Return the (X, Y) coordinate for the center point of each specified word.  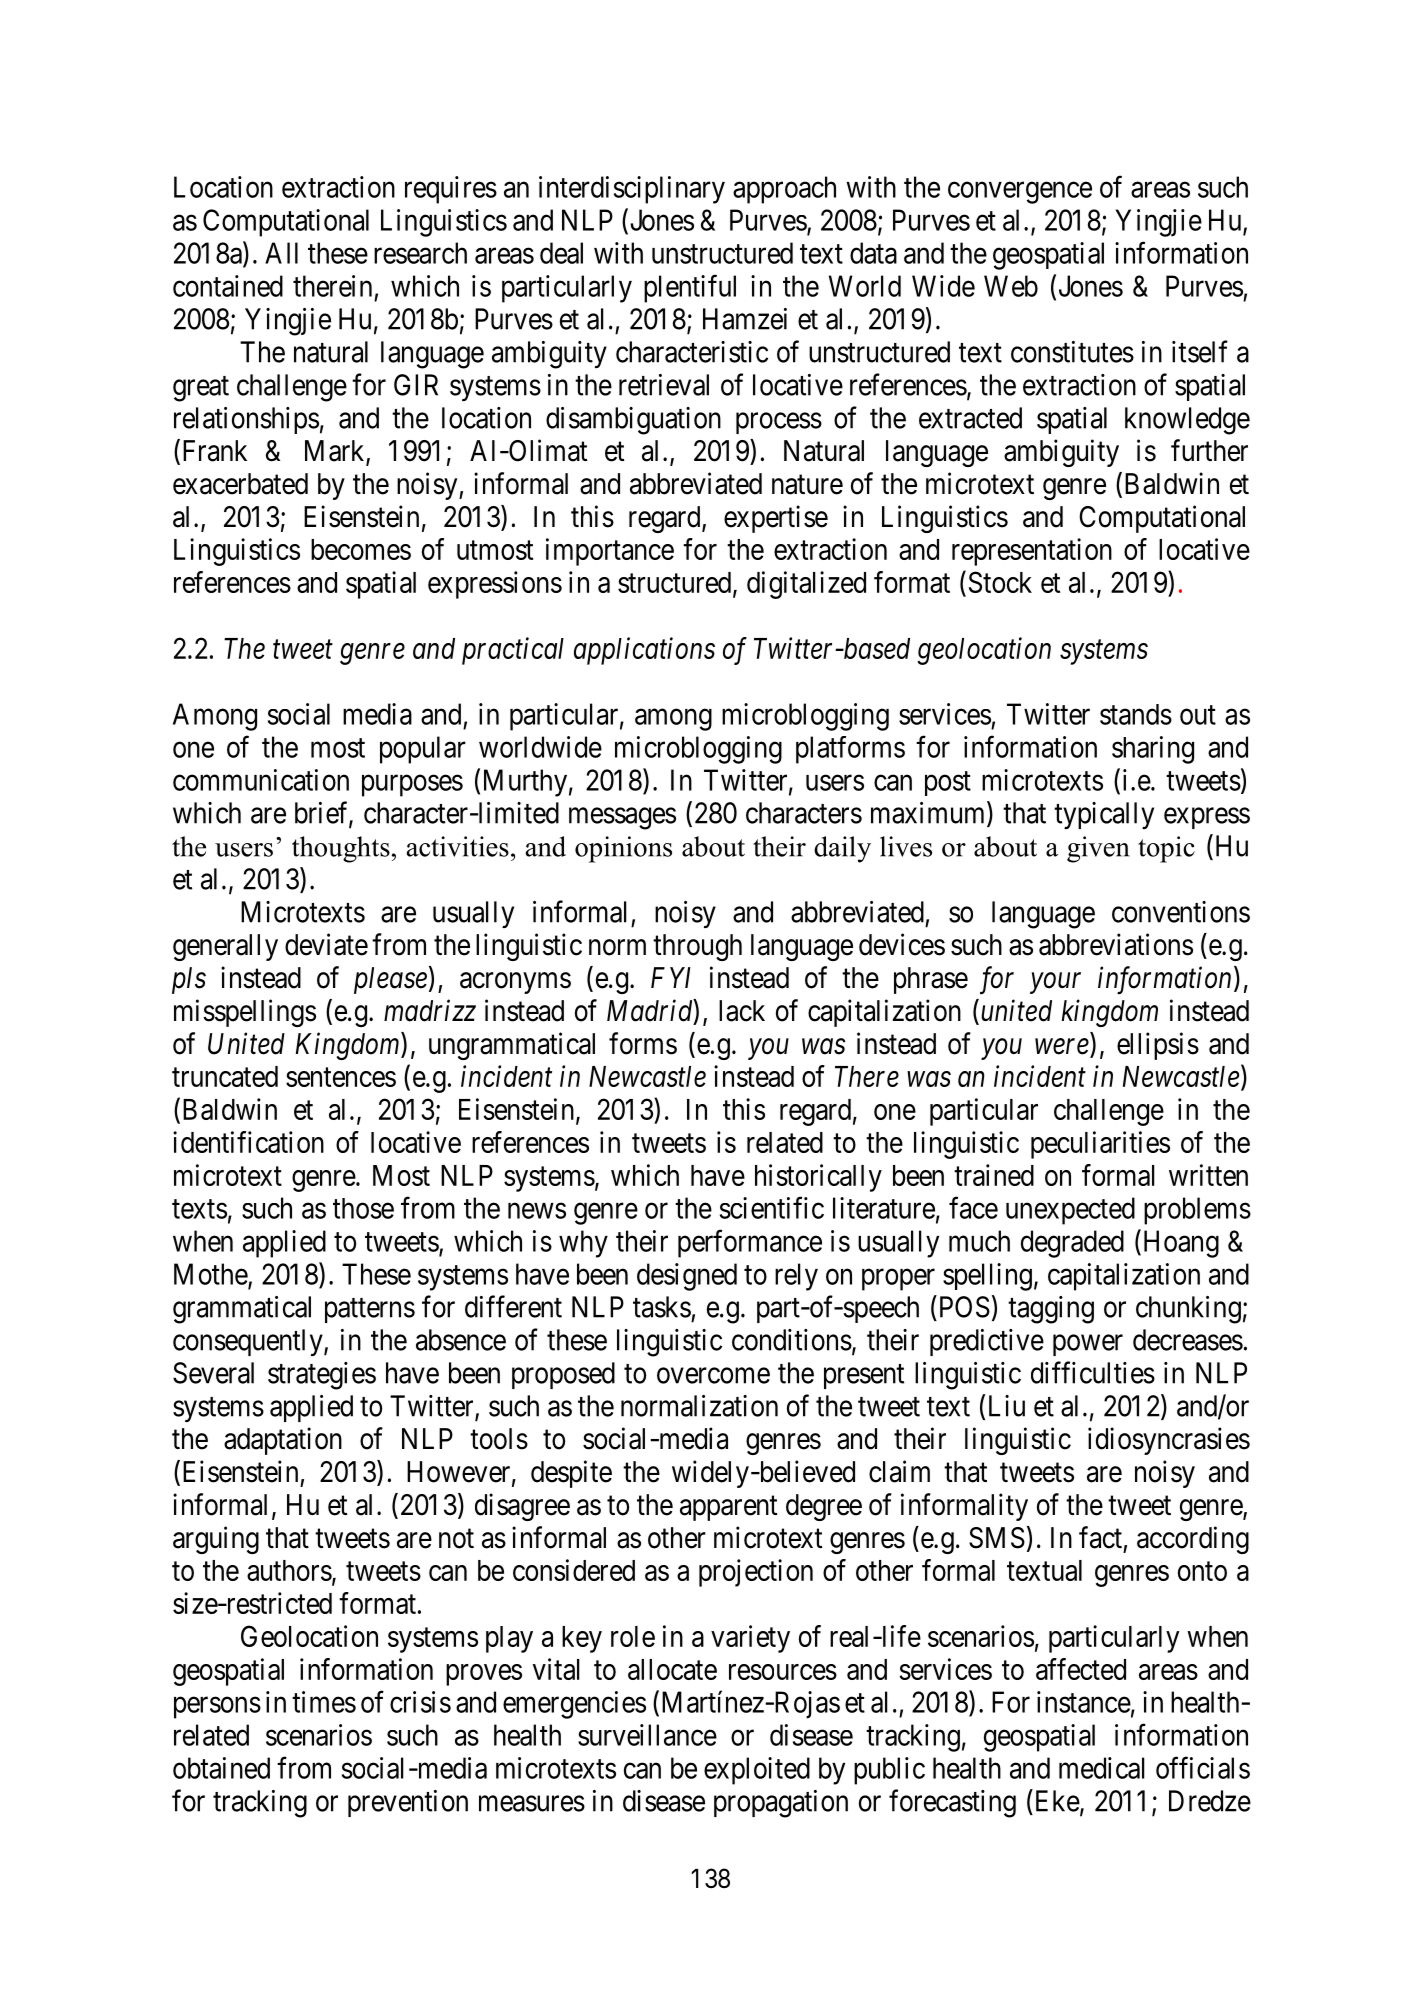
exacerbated (240, 484)
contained (228, 286)
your (1055, 983)
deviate (326, 944)
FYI (671, 977)
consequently (249, 1342)
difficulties (1093, 1372)
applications (644, 651)
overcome (713, 1376)
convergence (1020, 193)
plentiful (690, 288)
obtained (221, 1768)
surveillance (647, 1735)
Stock (1000, 582)
